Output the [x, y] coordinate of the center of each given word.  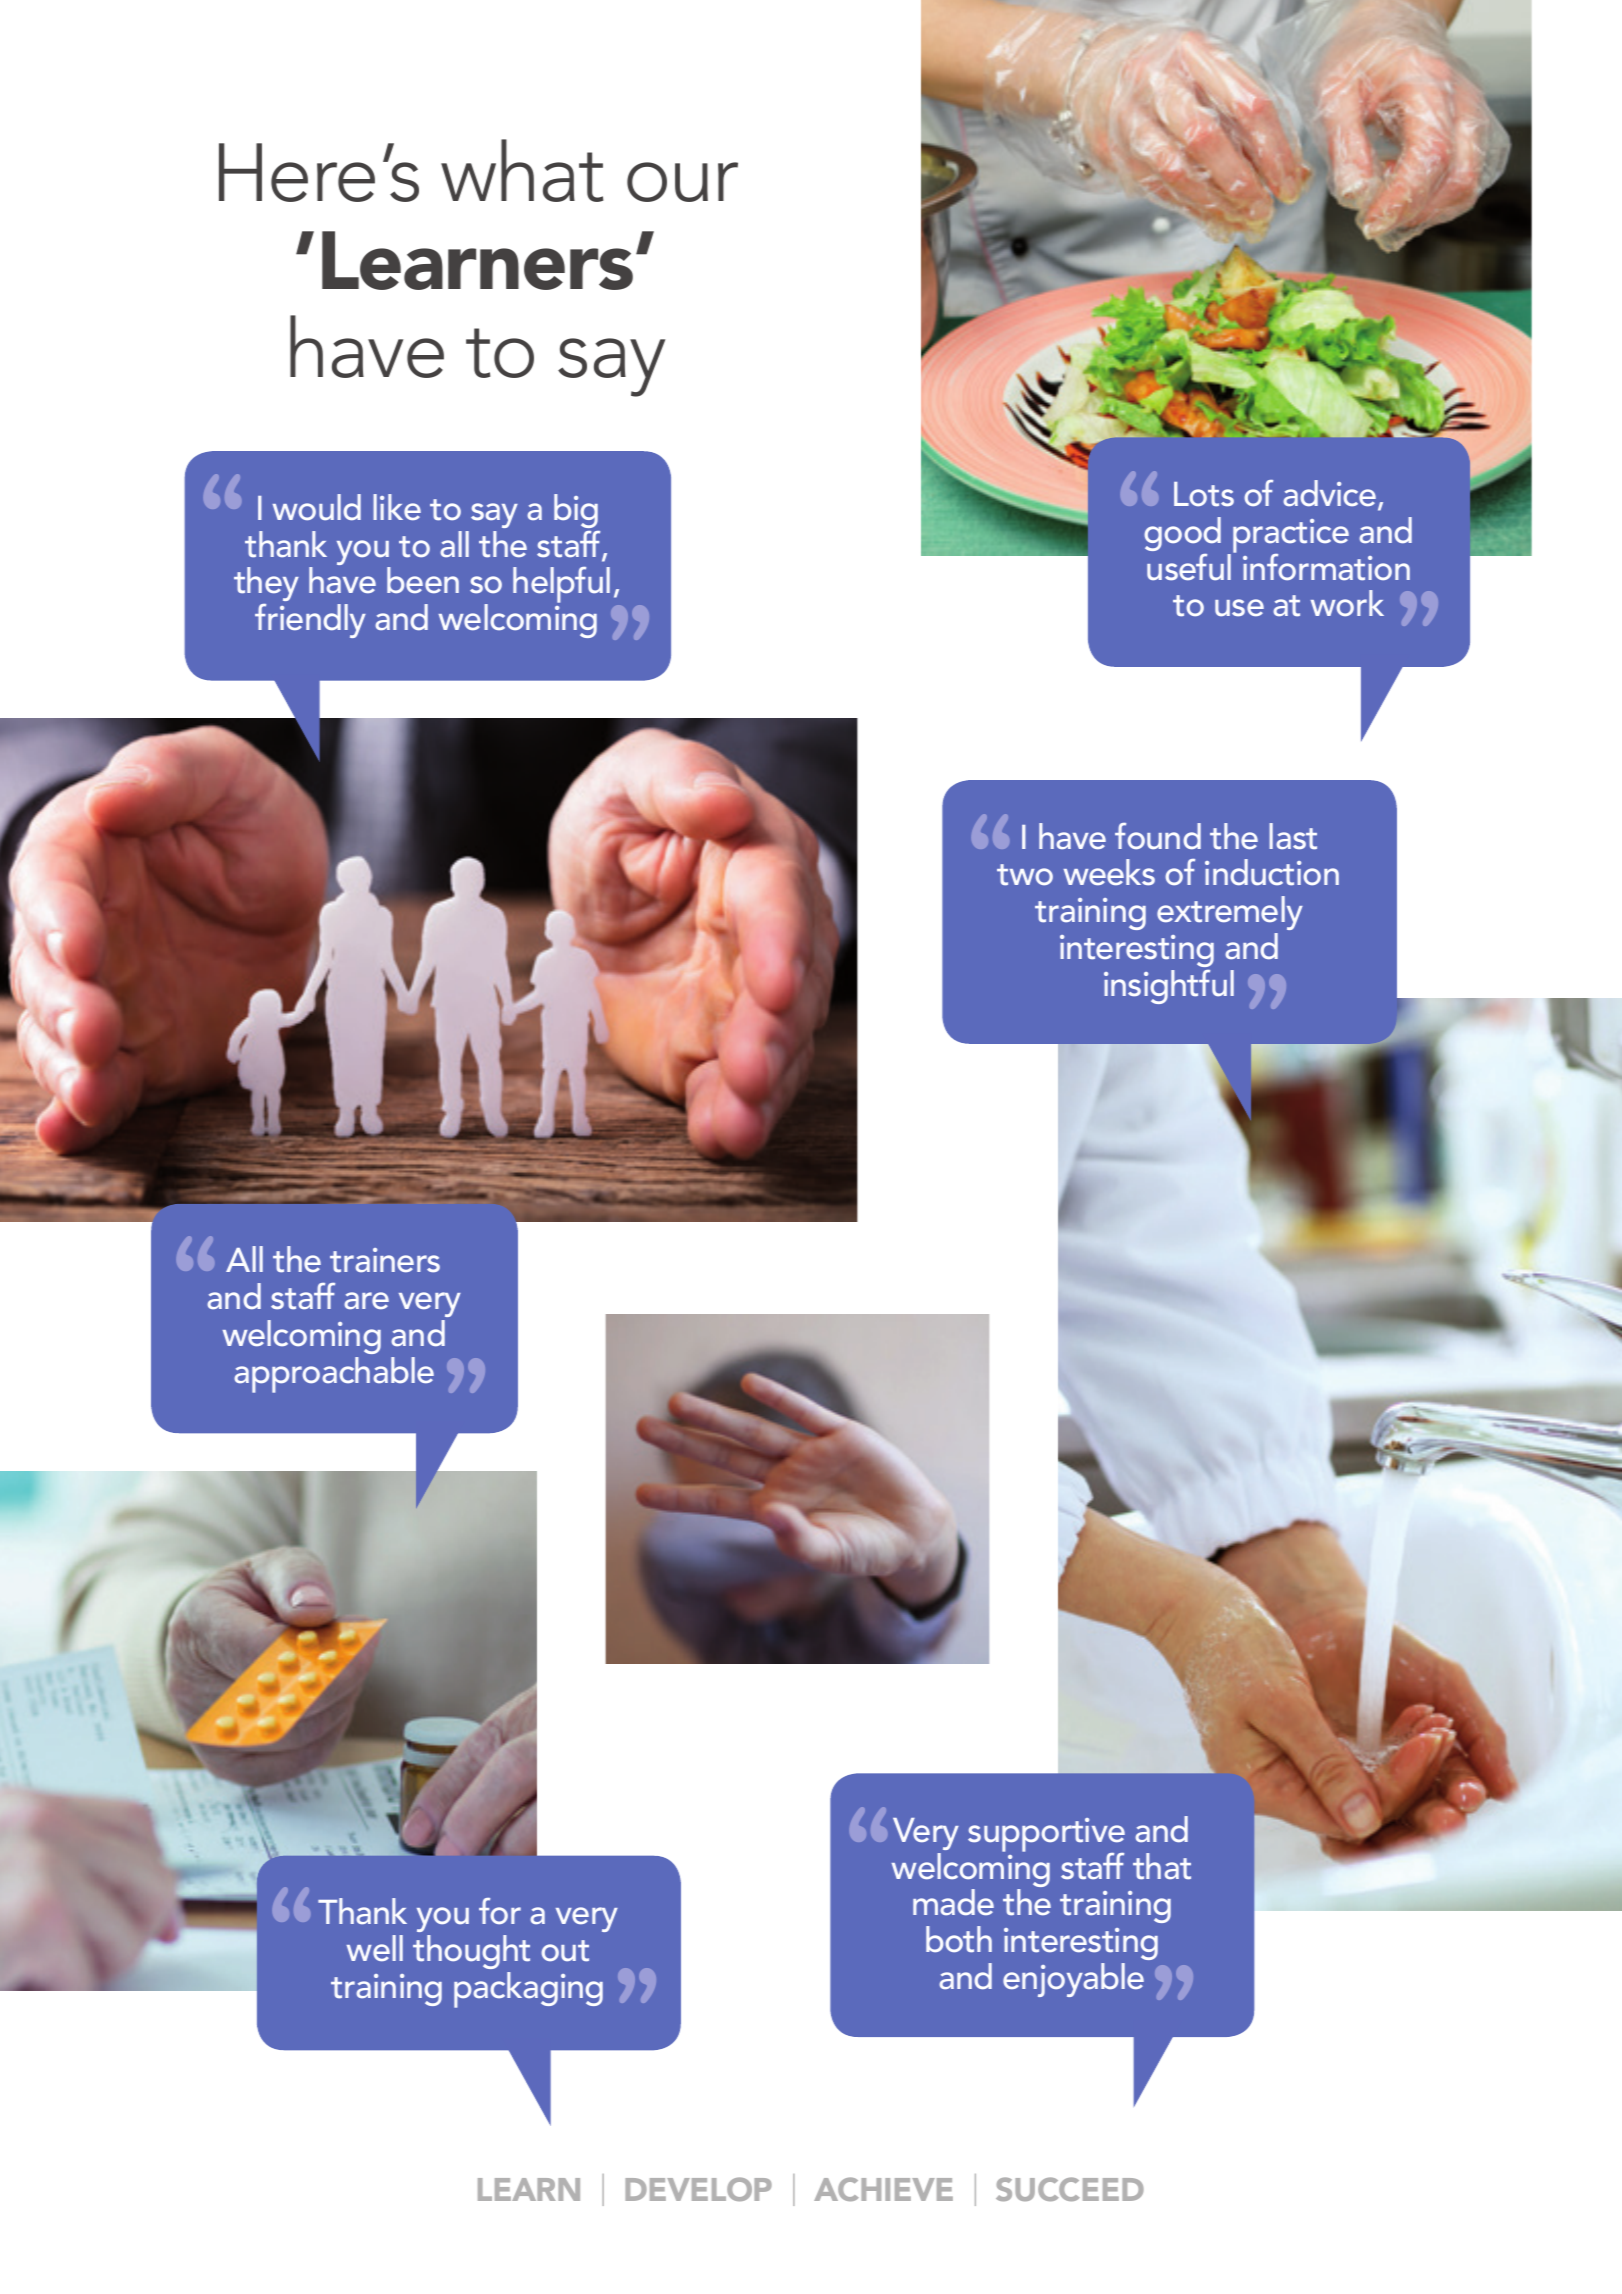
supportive [1046, 1836]
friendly [310, 621]
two [1025, 875]
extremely [1230, 913]
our [682, 182]
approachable [334, 1375]
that [1162, 1866]
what [522, 170]
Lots [1204, 494]
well [375, 1948]
